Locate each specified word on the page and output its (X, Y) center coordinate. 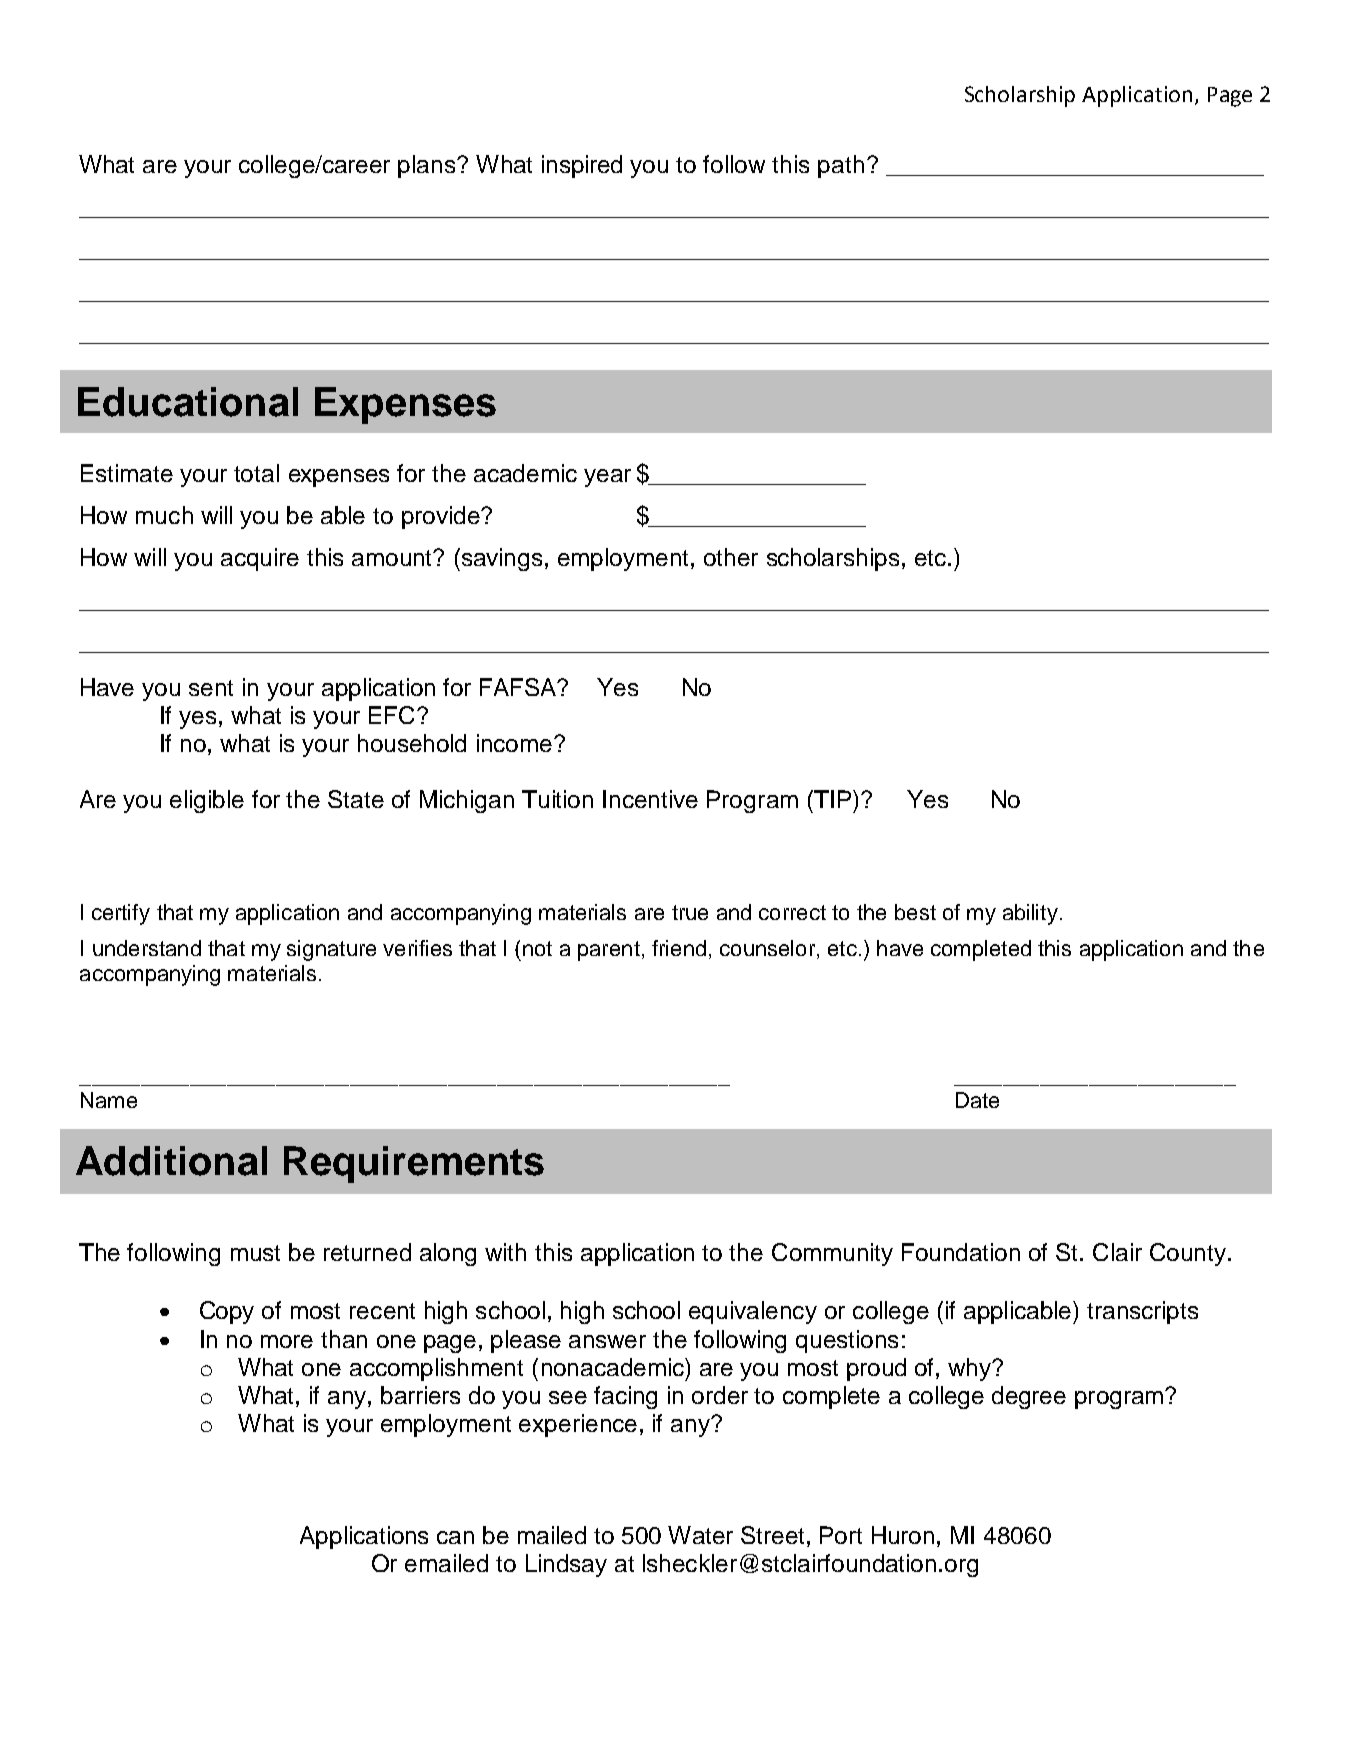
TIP (831, 799)
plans (428, 166)
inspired (582, 166)
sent (211, 688)
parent (609, 951)
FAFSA (520, 687)
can (455, 1537)
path (841, 166)
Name (109, 1100)
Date (977, 1100)
